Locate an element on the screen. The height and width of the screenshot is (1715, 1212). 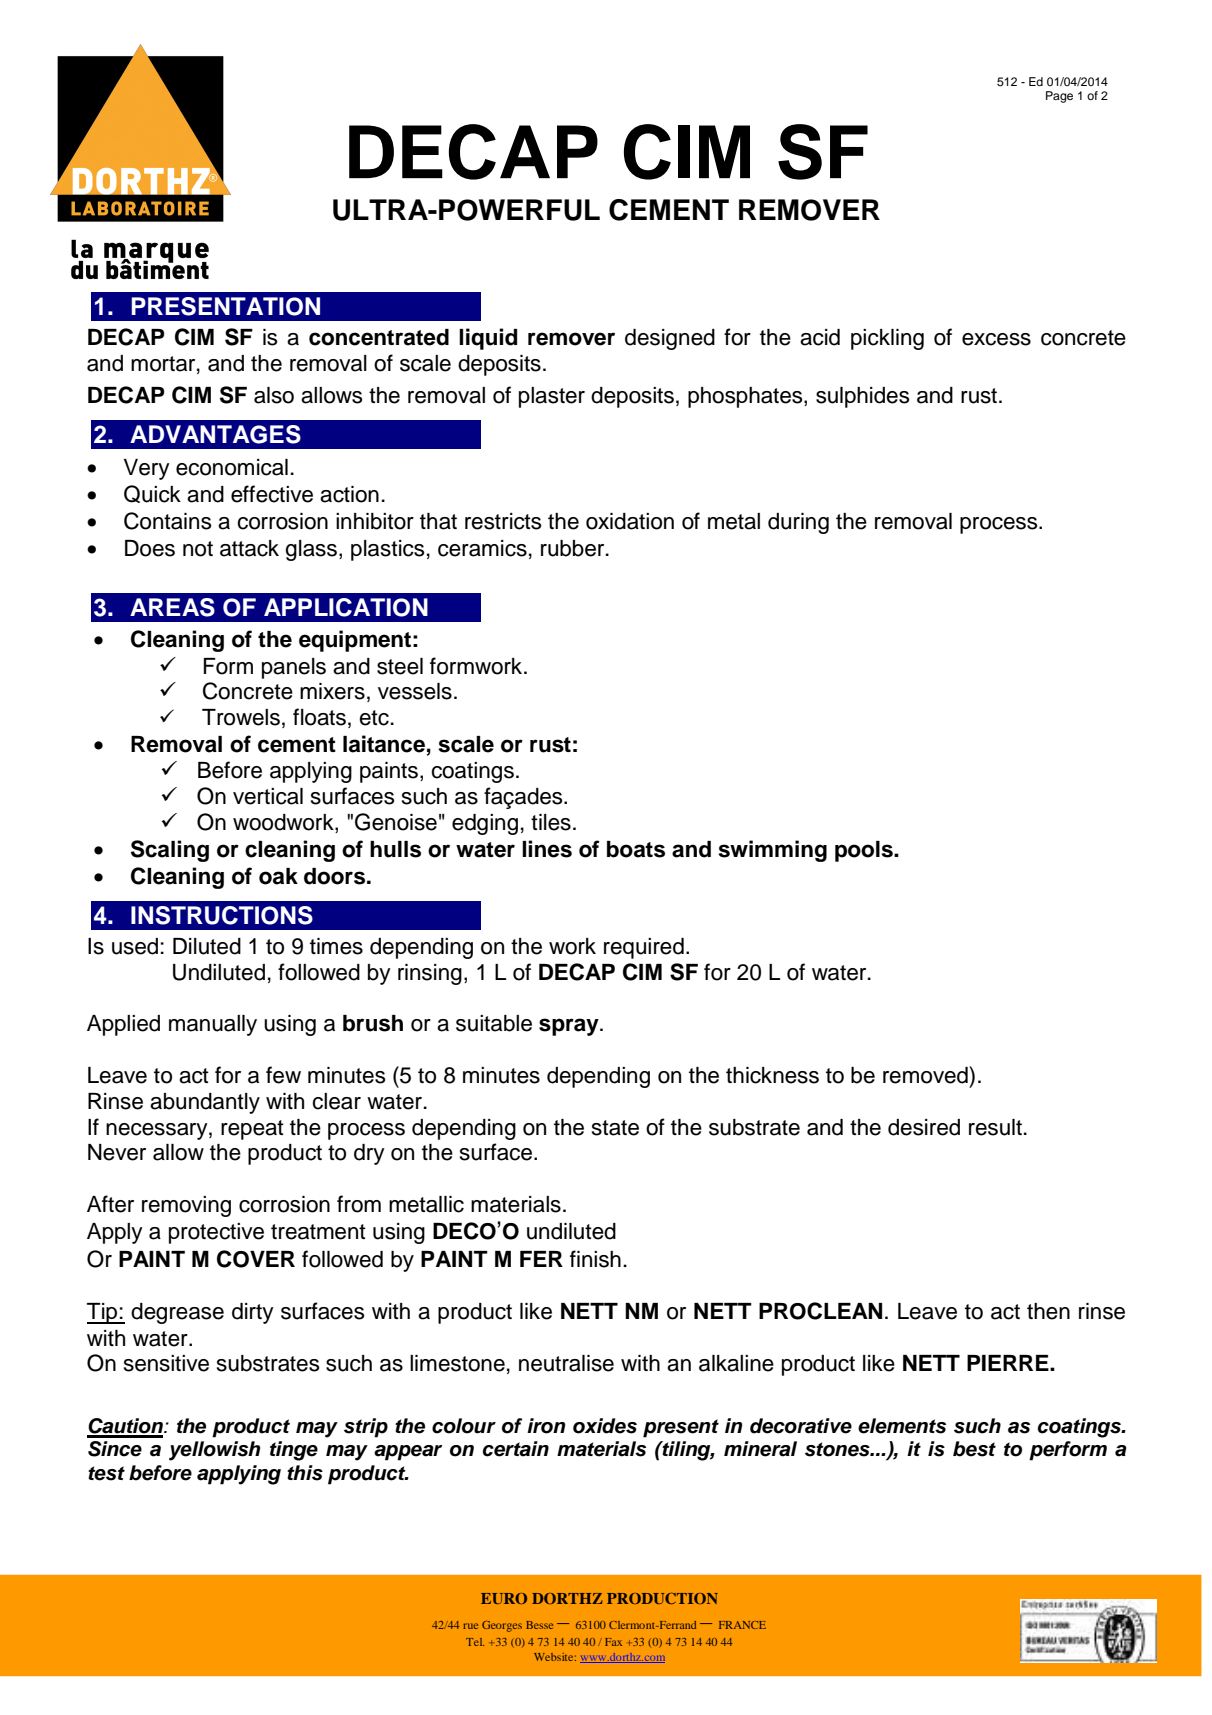
designed is located at coordinates (670, 339).
